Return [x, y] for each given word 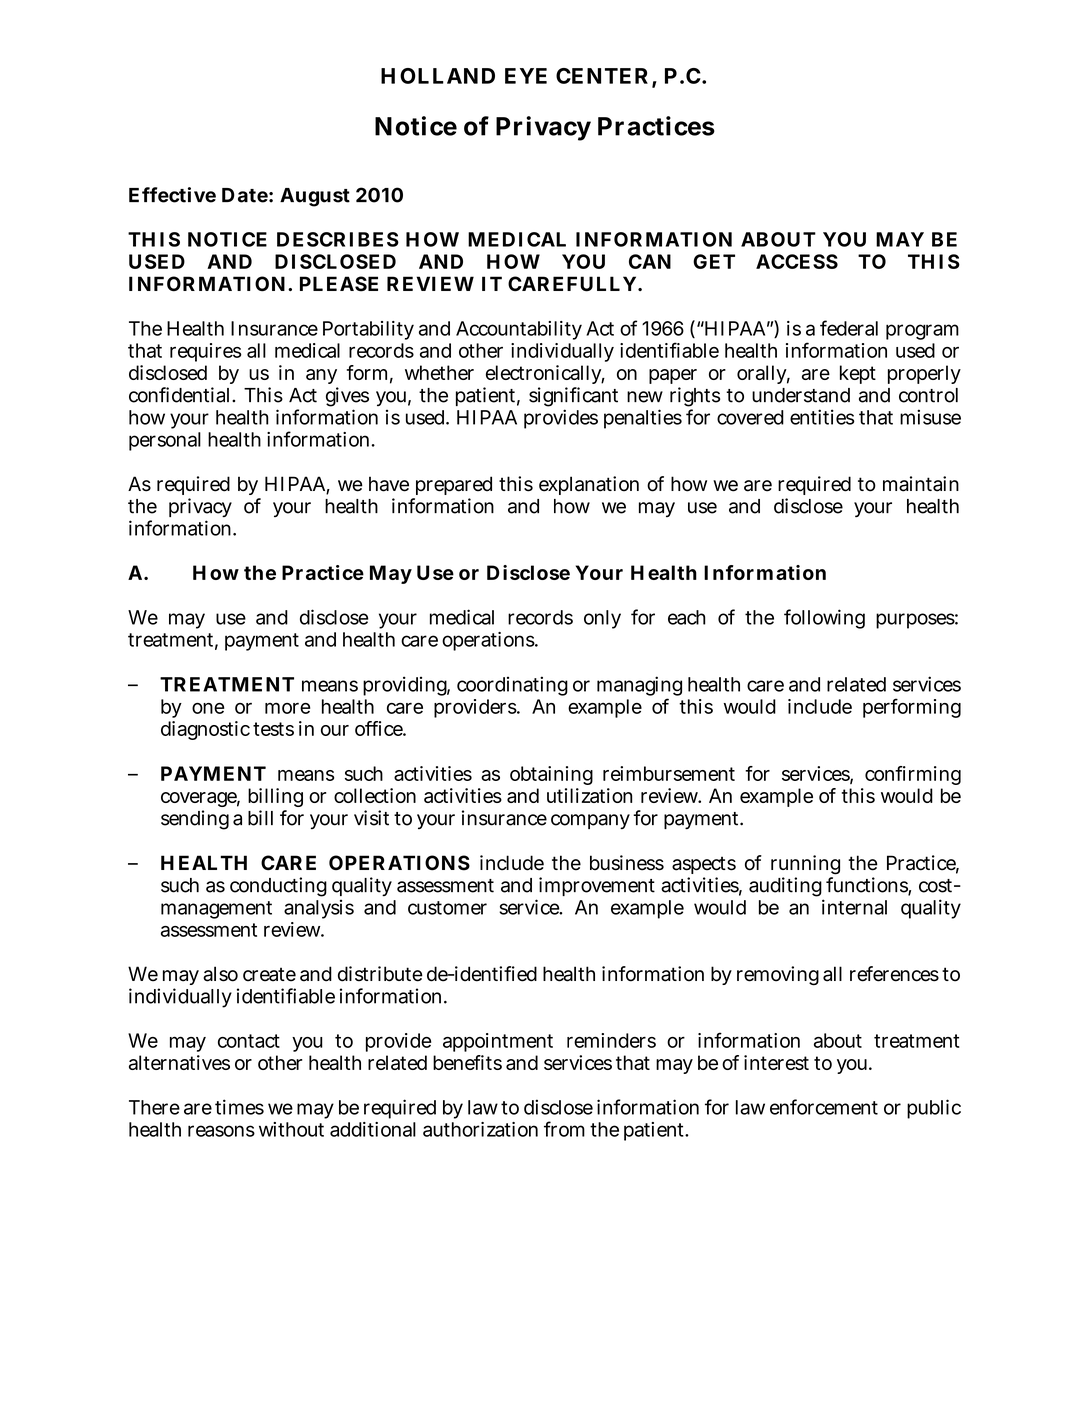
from [564, 1129]
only [602, 619]
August [315, 197]
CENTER [602, 76]
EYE [526, 76]
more [287, 708]
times [239, 1107]
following [824, 619]
